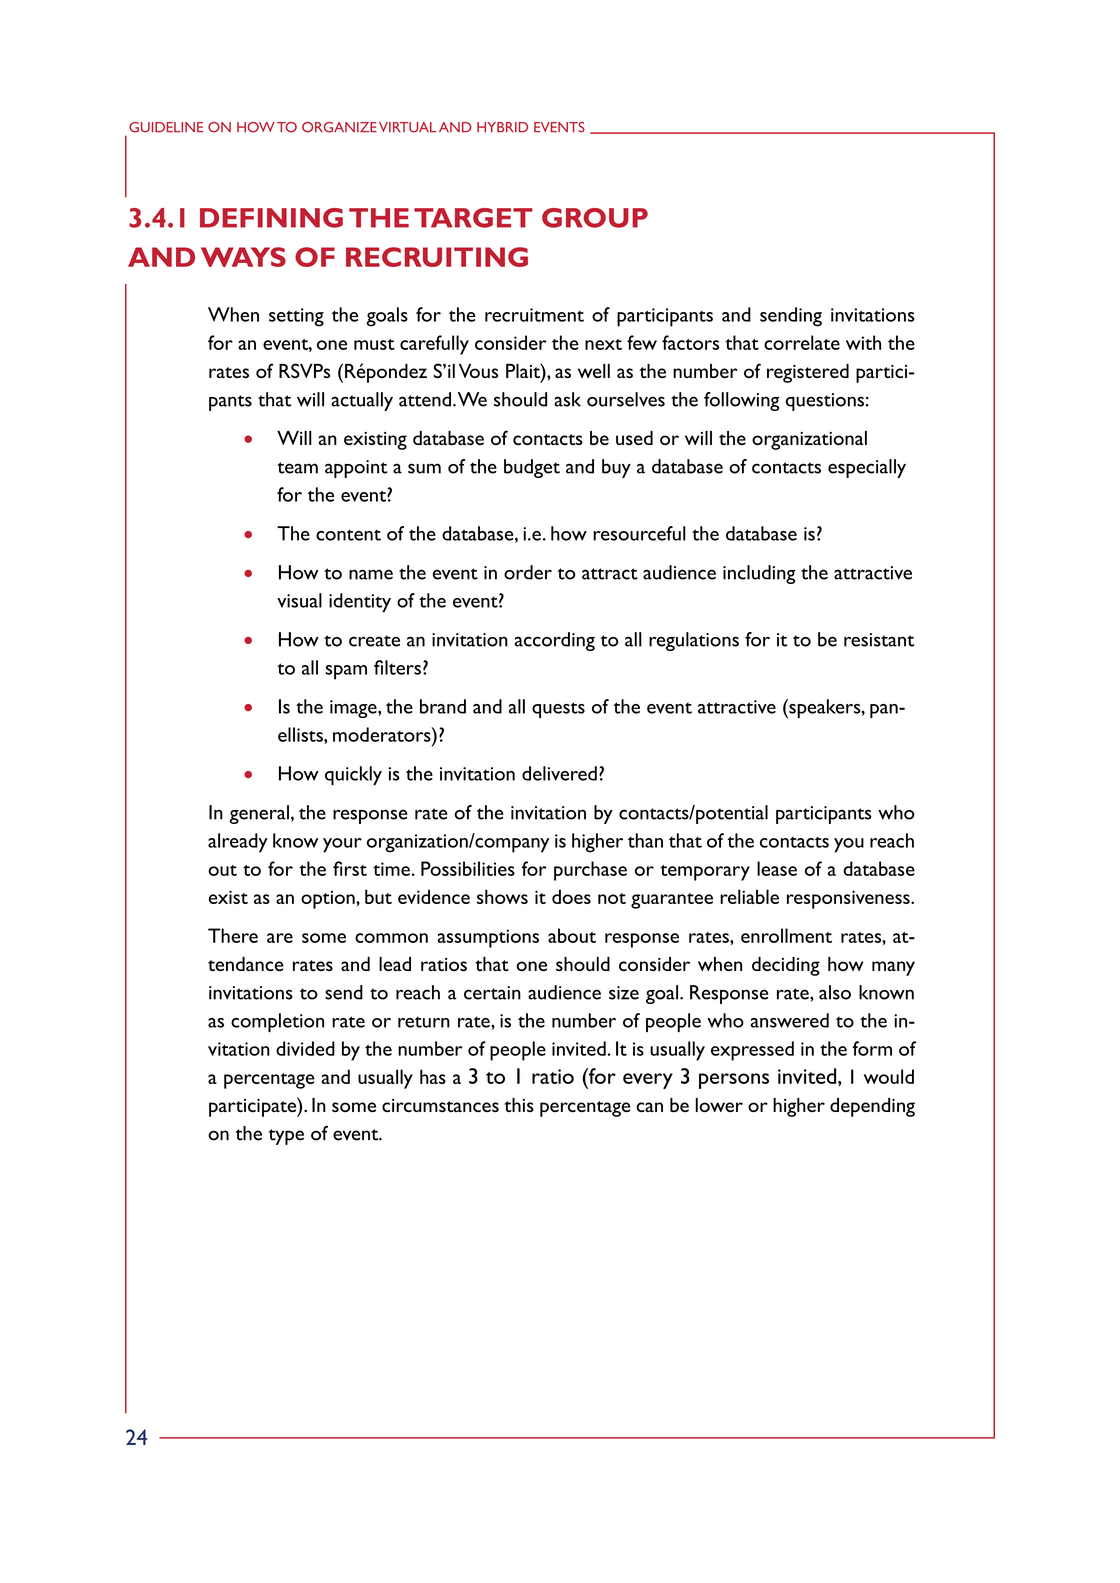  Describe the element at coordinates (519, 1105) in the screenshot. I see `this` at that location.
